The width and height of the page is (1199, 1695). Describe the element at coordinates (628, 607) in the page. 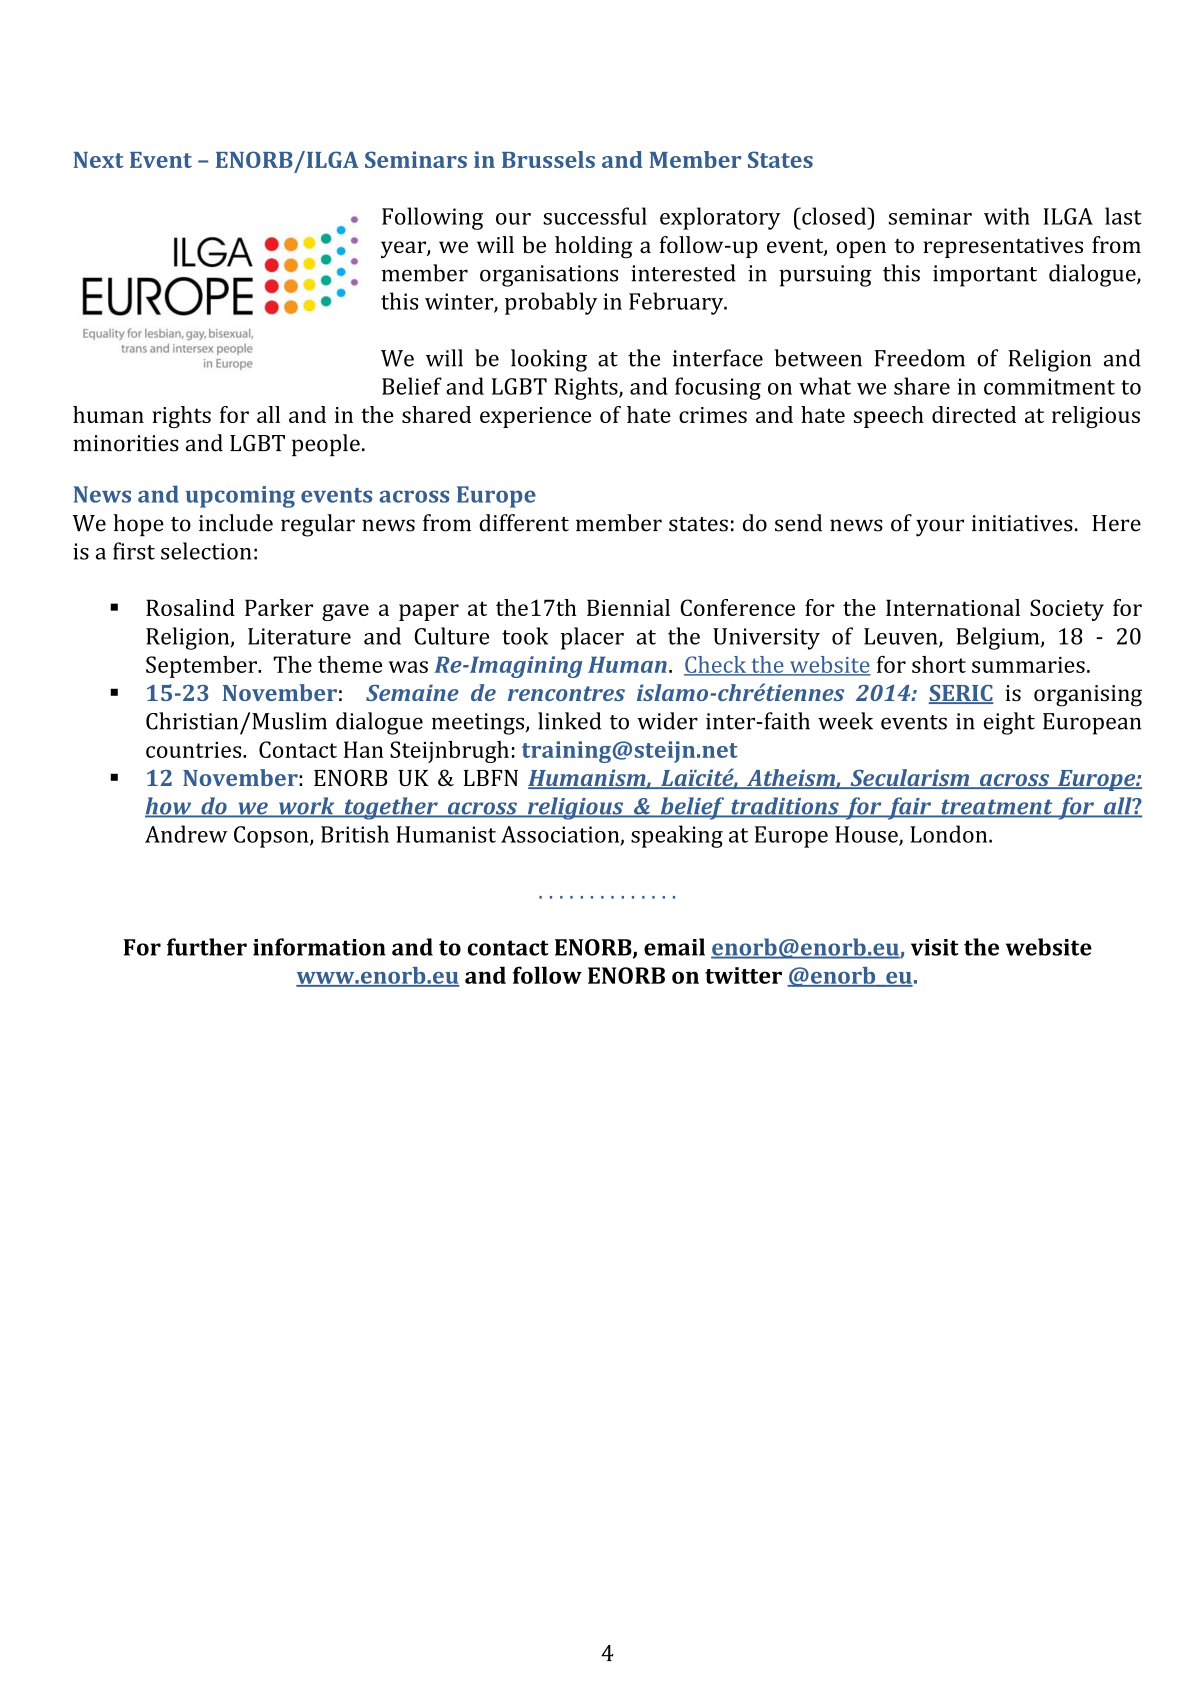

I see `Biennial` at that location.
